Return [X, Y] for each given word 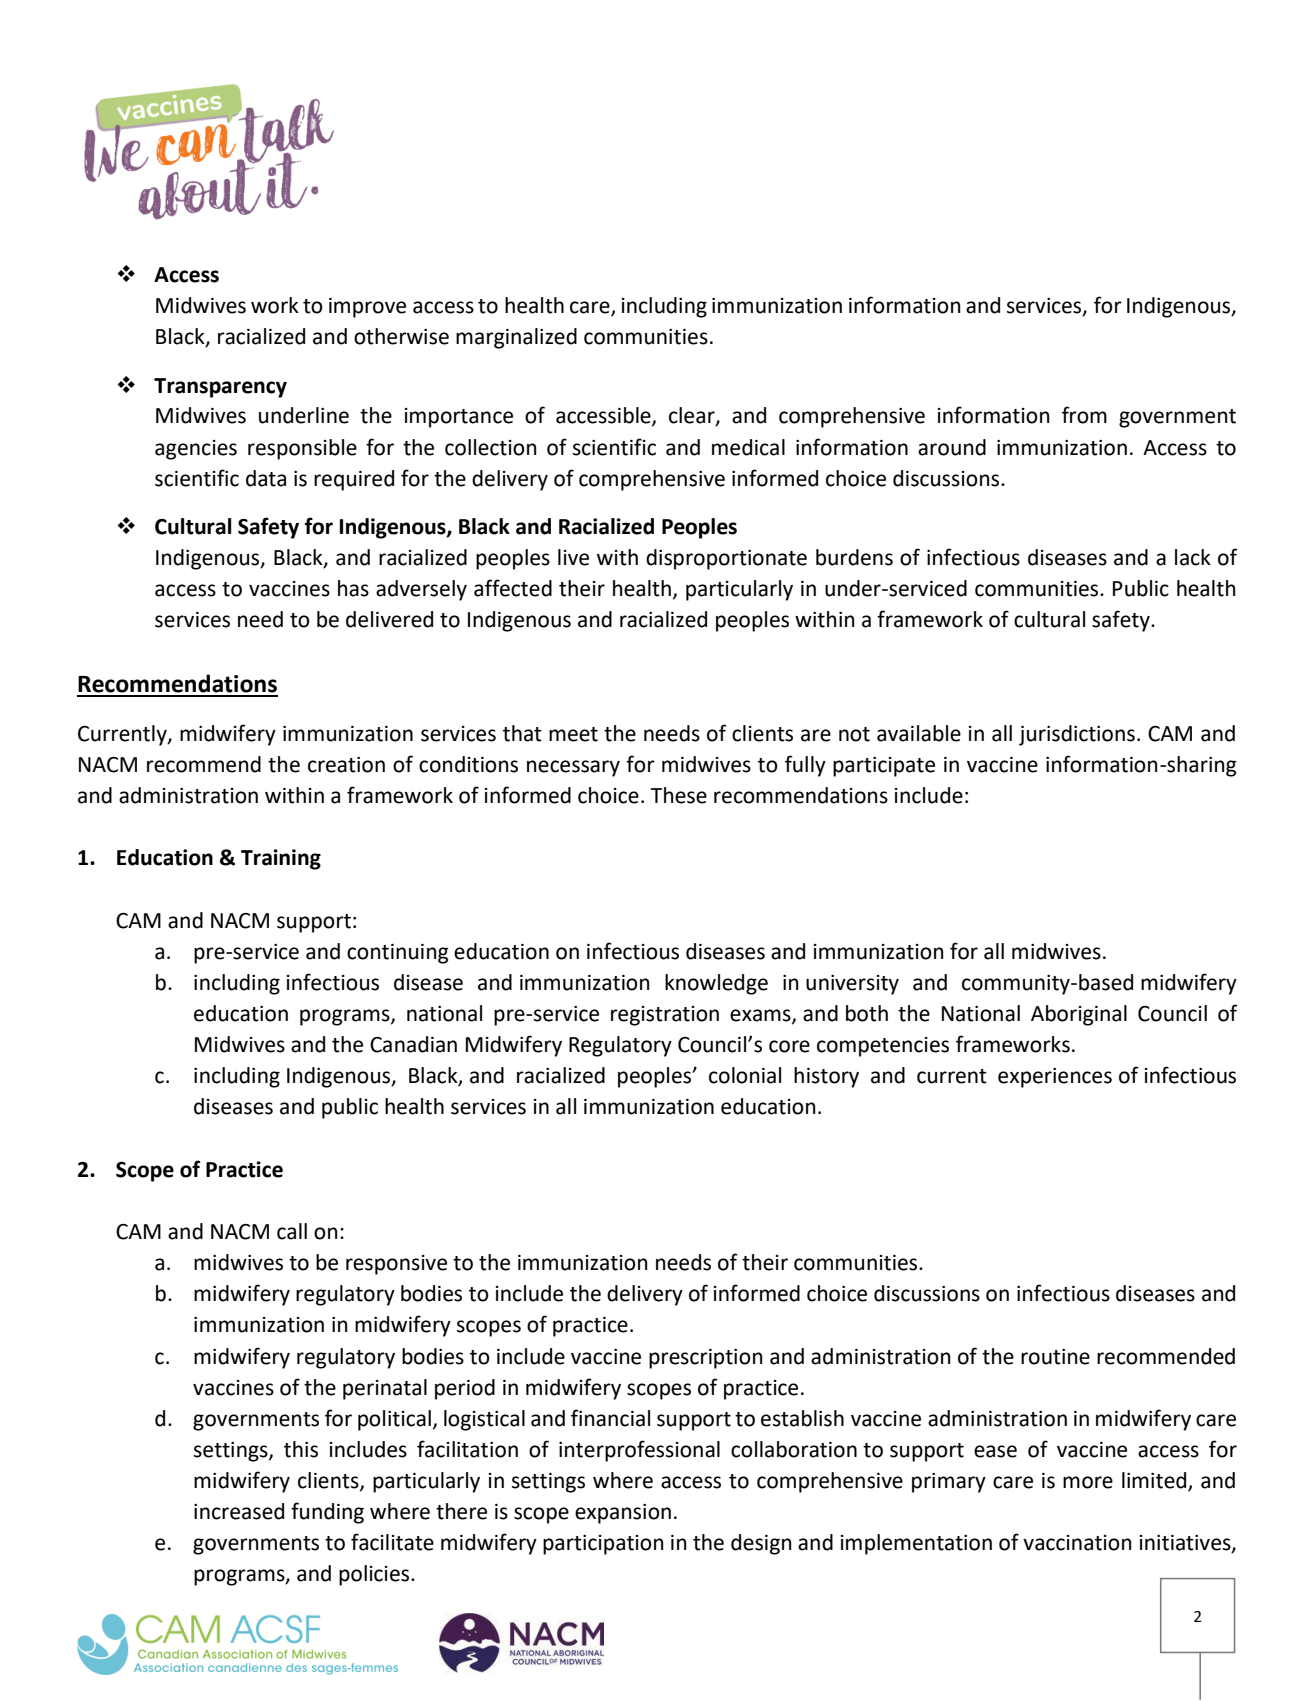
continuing [398, 954]
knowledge [716, 984]
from [1084, 415]
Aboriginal [1079, 1015]
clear [693, 416]
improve [367, 308]
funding [327, 1513]
